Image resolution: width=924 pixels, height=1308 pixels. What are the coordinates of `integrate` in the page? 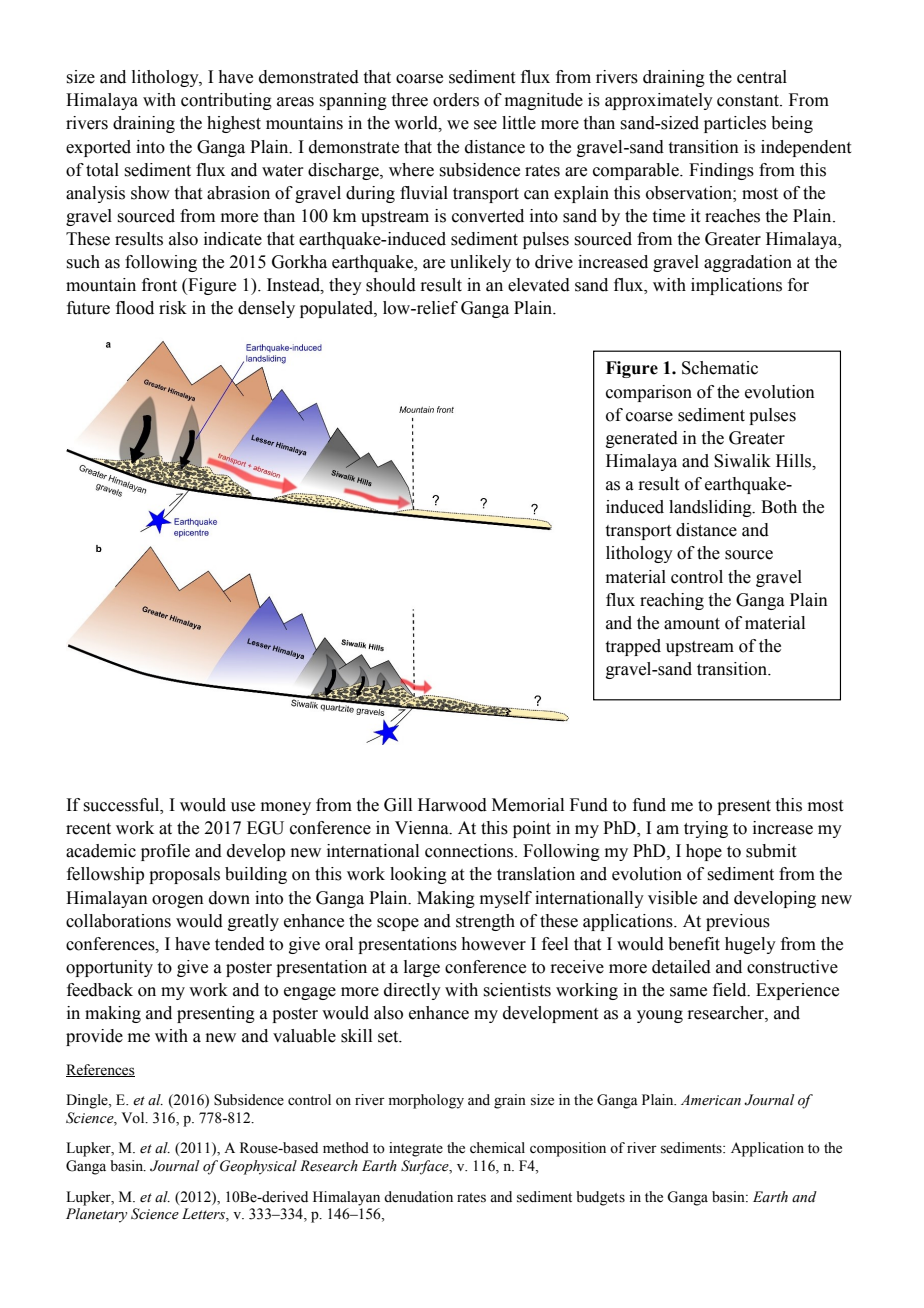 It's located at (416, 1149).
